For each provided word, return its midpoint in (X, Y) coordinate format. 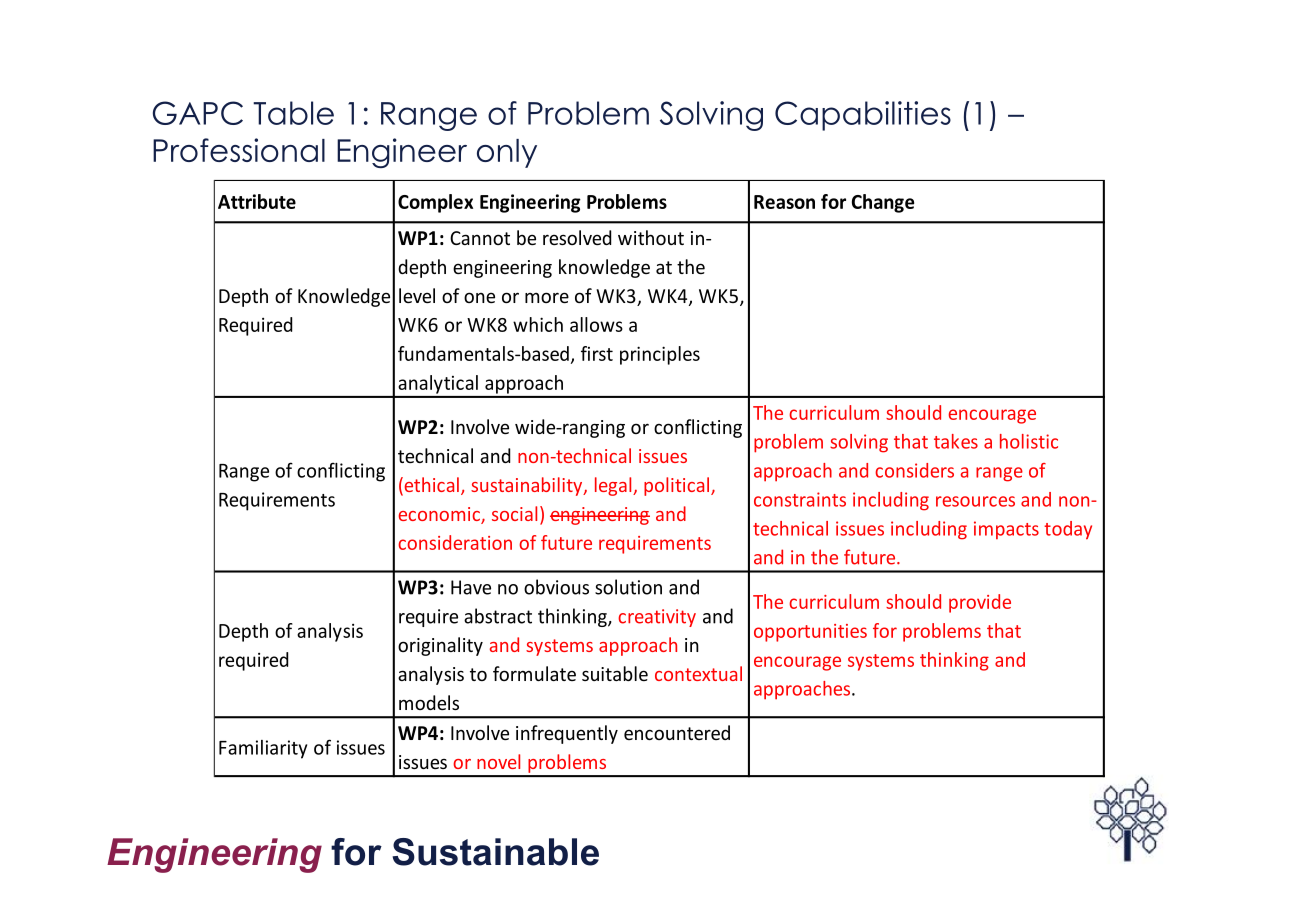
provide (980, 603)
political (678, 486)
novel (498, 761)
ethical (430, 486)
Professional (239, 150)
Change (883, 203)
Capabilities (863, 116)
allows (596, 324)
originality (440, 646)
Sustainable (495, 852)
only (507, 153)
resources (975, 501)
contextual (698, 673)
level (417, 295)
